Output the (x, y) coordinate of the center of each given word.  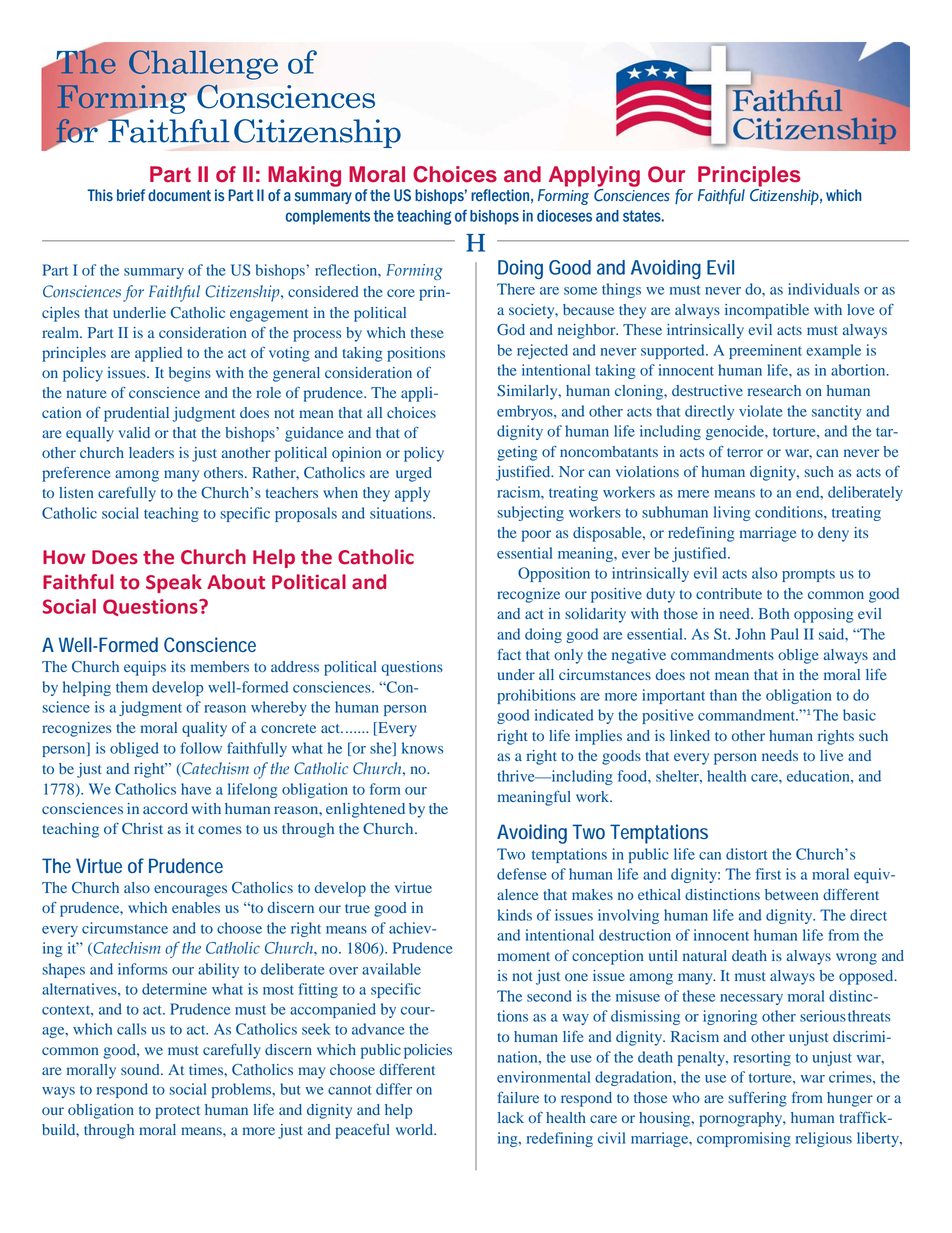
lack (511, 1117)
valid (134, 432)
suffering (757, 1099)
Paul (785, 634)
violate (761, 411)
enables (196, 907)
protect (177, 1112)
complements (328, 217)
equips (145, 668)
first (768, 874)
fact (509, 654)
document (179, 195)
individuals (823, 289)
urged (414, 474)
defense (522, 874)
